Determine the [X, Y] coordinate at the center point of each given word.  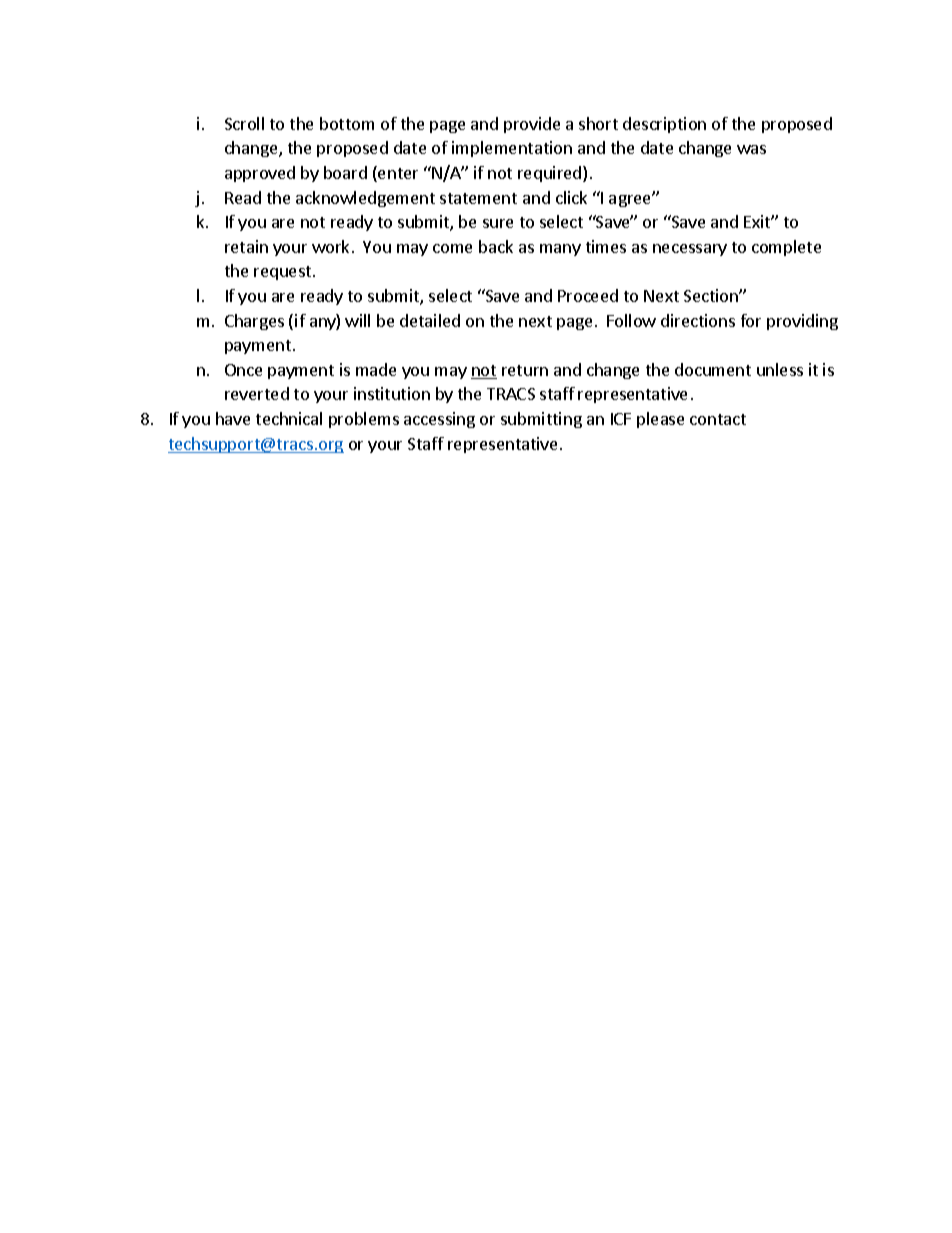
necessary [690, 250]
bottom [347, 123]
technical [289, 418]
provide [532, 125]
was [751, 149]
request [284, 273]
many [560, 250]
